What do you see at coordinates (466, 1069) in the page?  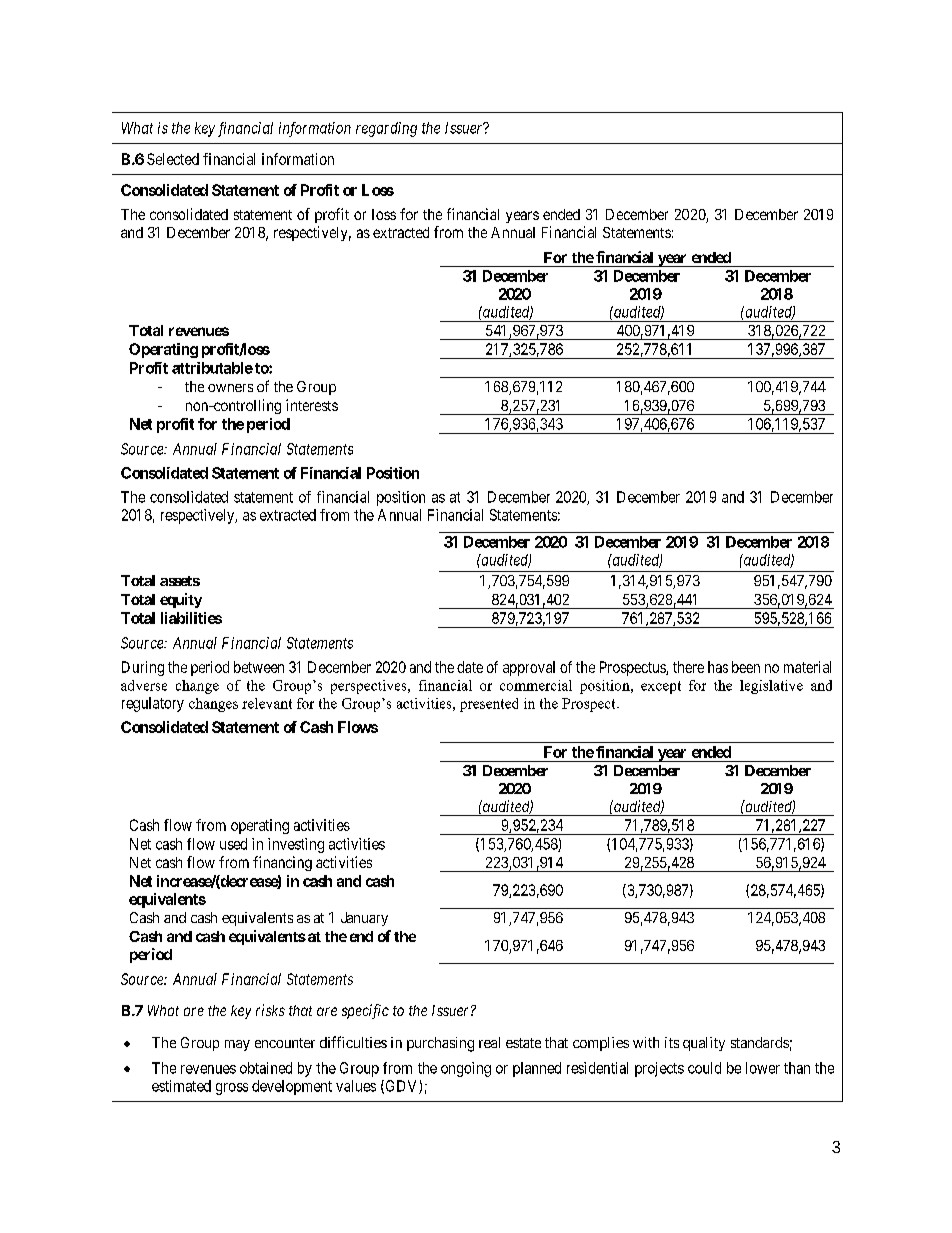 I see `ongoing` at bounding box center [466, 1069].
